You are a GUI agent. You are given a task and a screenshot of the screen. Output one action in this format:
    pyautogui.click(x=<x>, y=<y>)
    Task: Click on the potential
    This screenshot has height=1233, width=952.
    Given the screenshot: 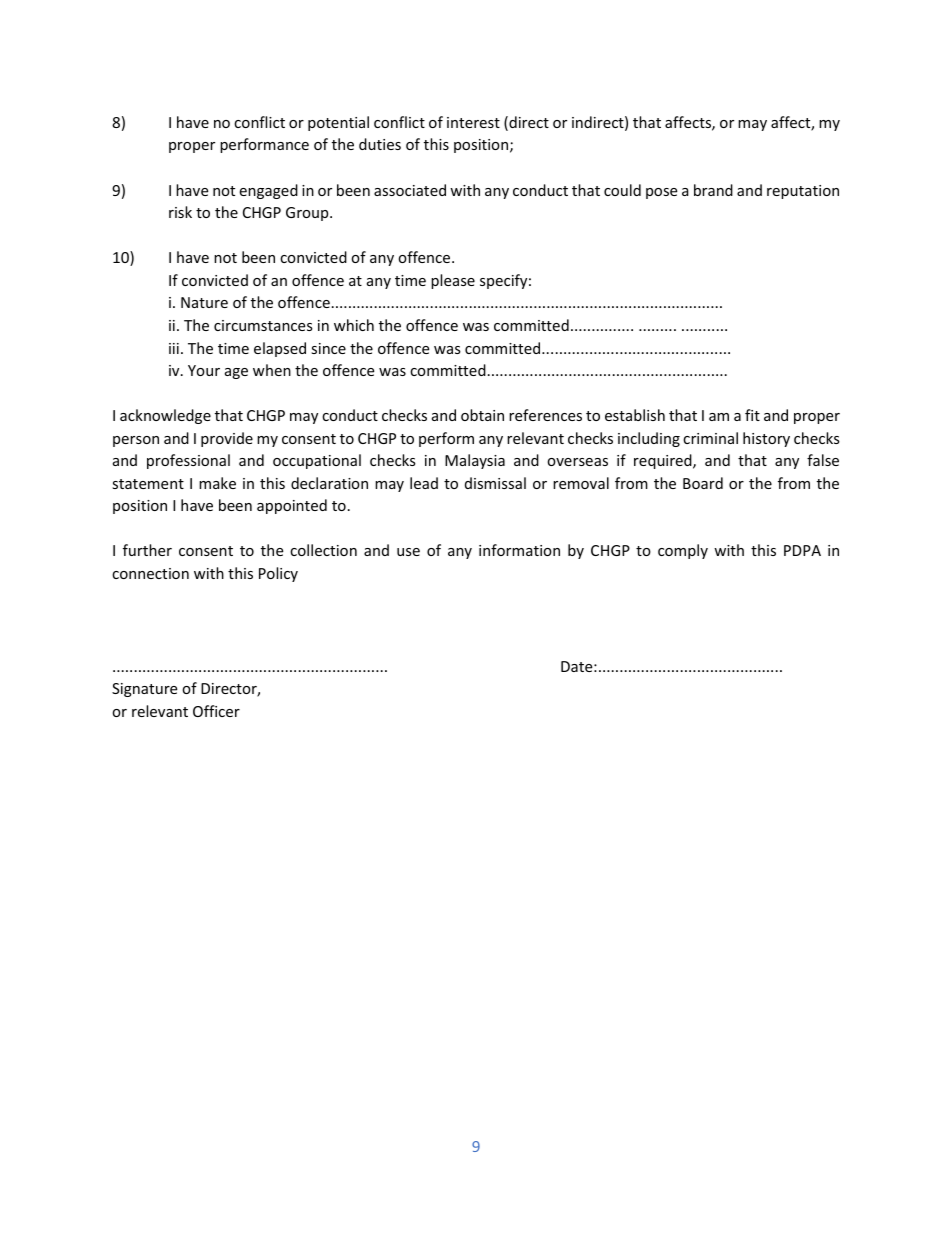 What is the action you would take?
    pyautogui.click(x=338, y=123)
